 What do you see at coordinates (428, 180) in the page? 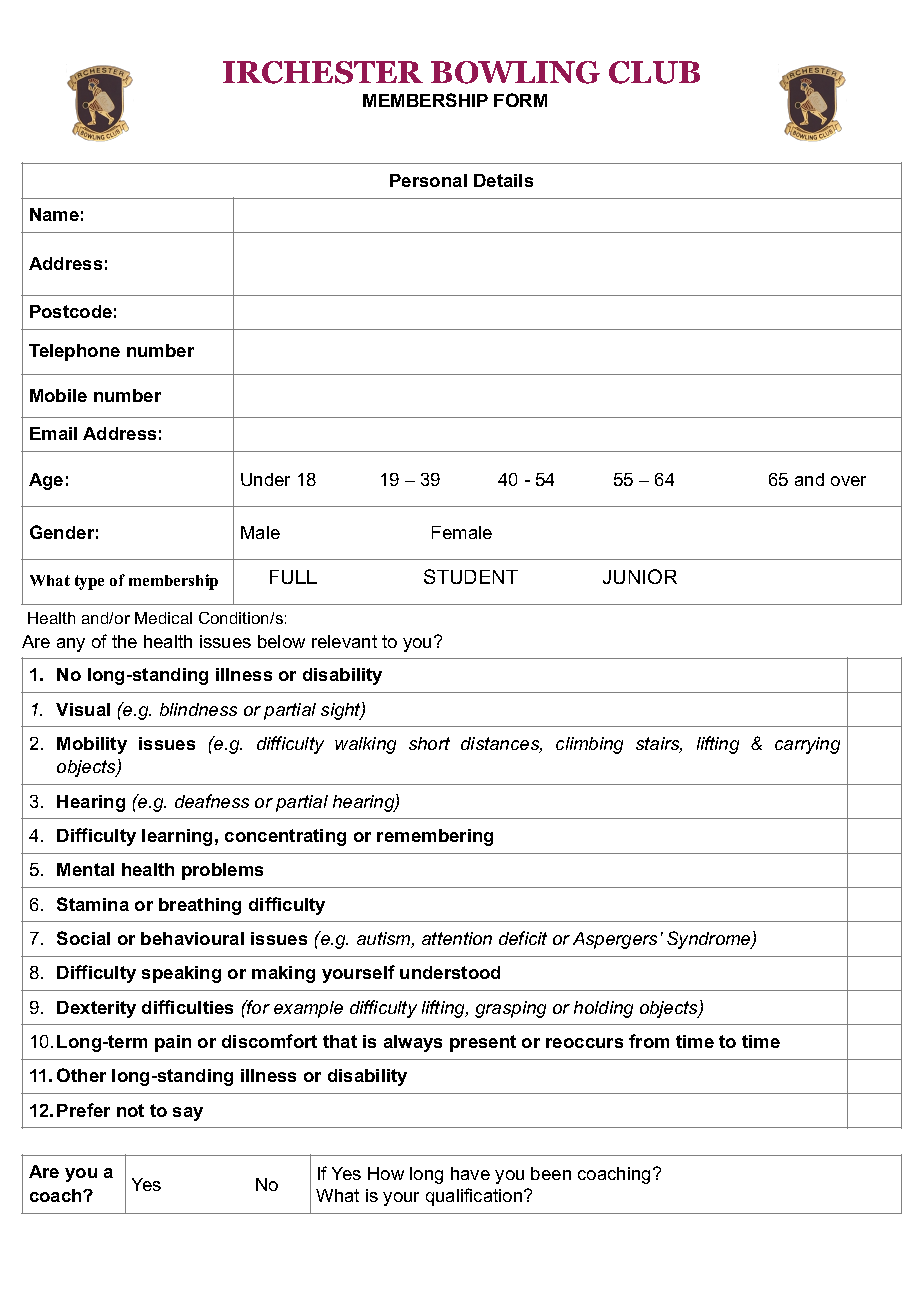
I see `Personal` at bounding box center [428, 180].
